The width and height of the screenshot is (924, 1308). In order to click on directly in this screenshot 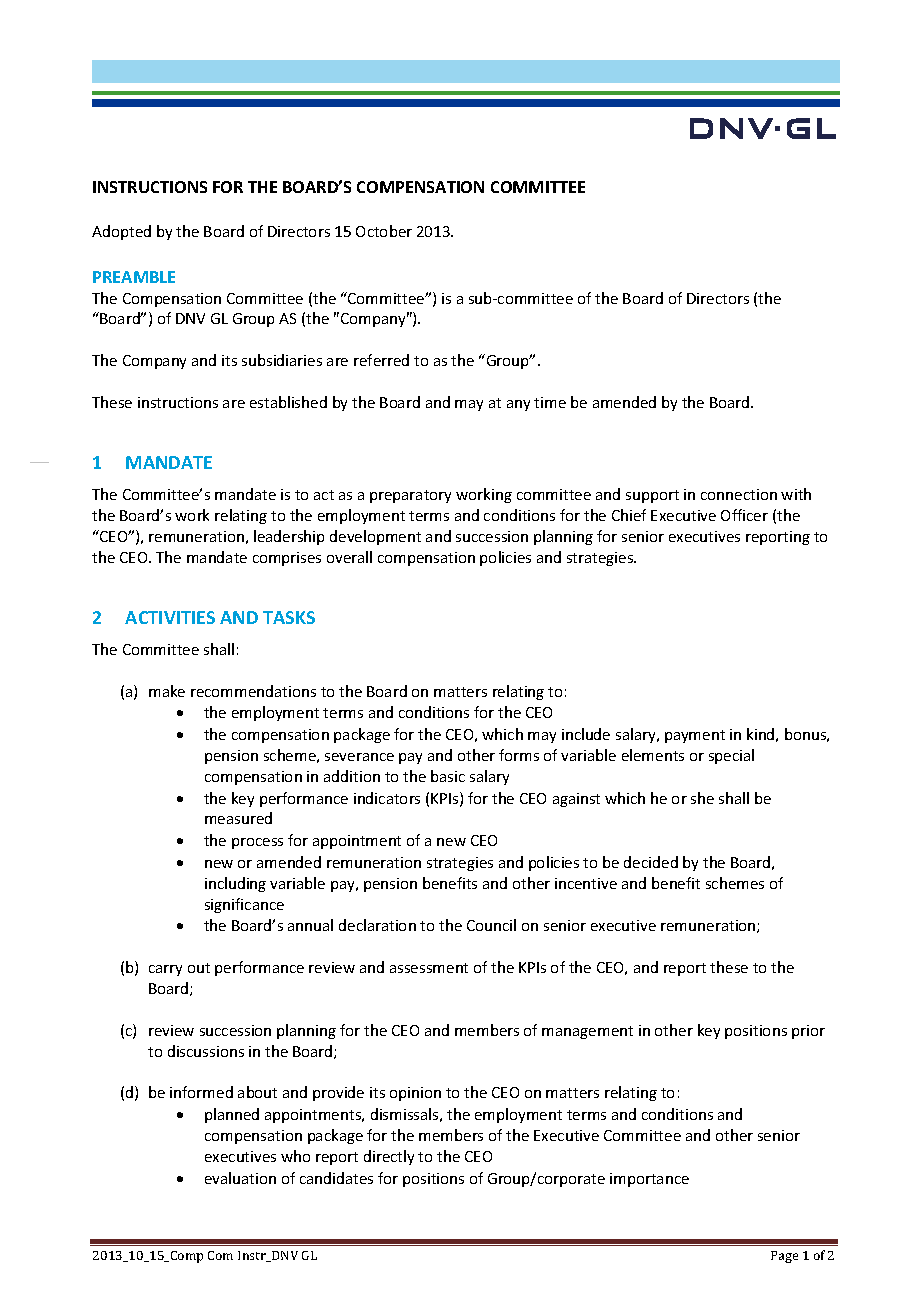, I will do `click(389, 1157)`.
